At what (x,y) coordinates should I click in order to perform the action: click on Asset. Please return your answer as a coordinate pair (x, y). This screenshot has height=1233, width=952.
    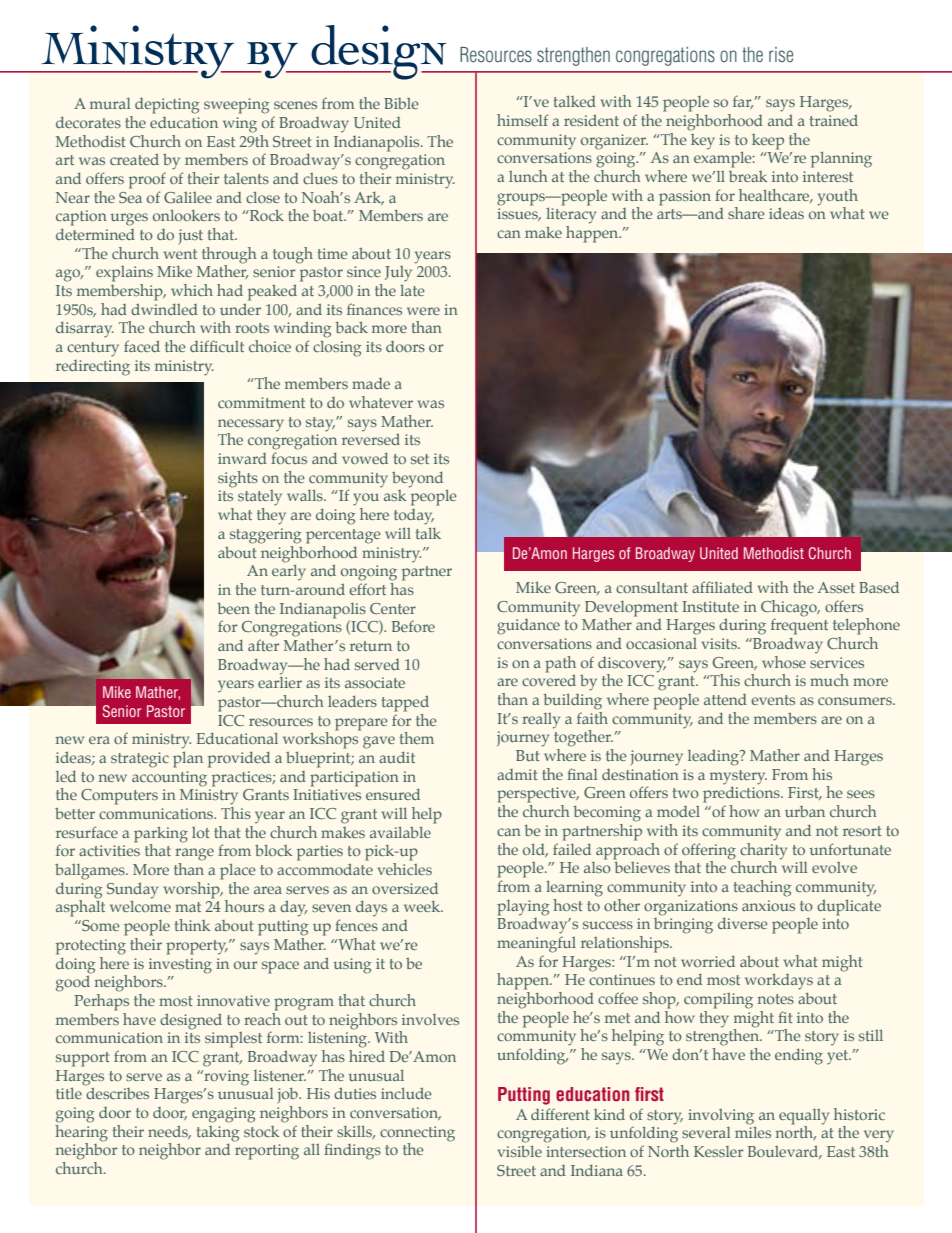
    Looking at the image, I should click on (836, 587).
